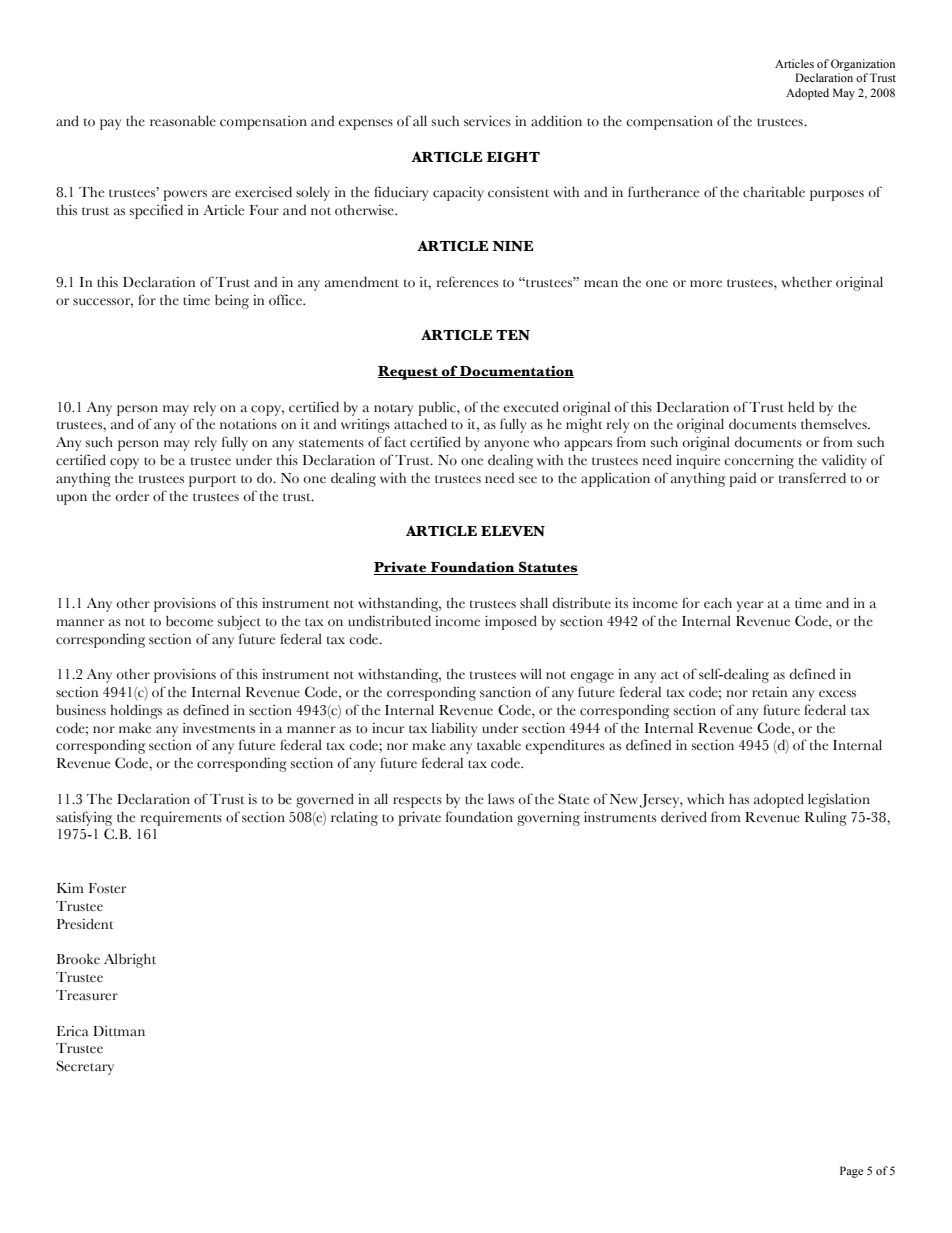 The image size is (952, 1233). What do you see at coordinates (85, 1067) in the screenshot?
I see `Secretary` at bounding box center [85, 1067].
